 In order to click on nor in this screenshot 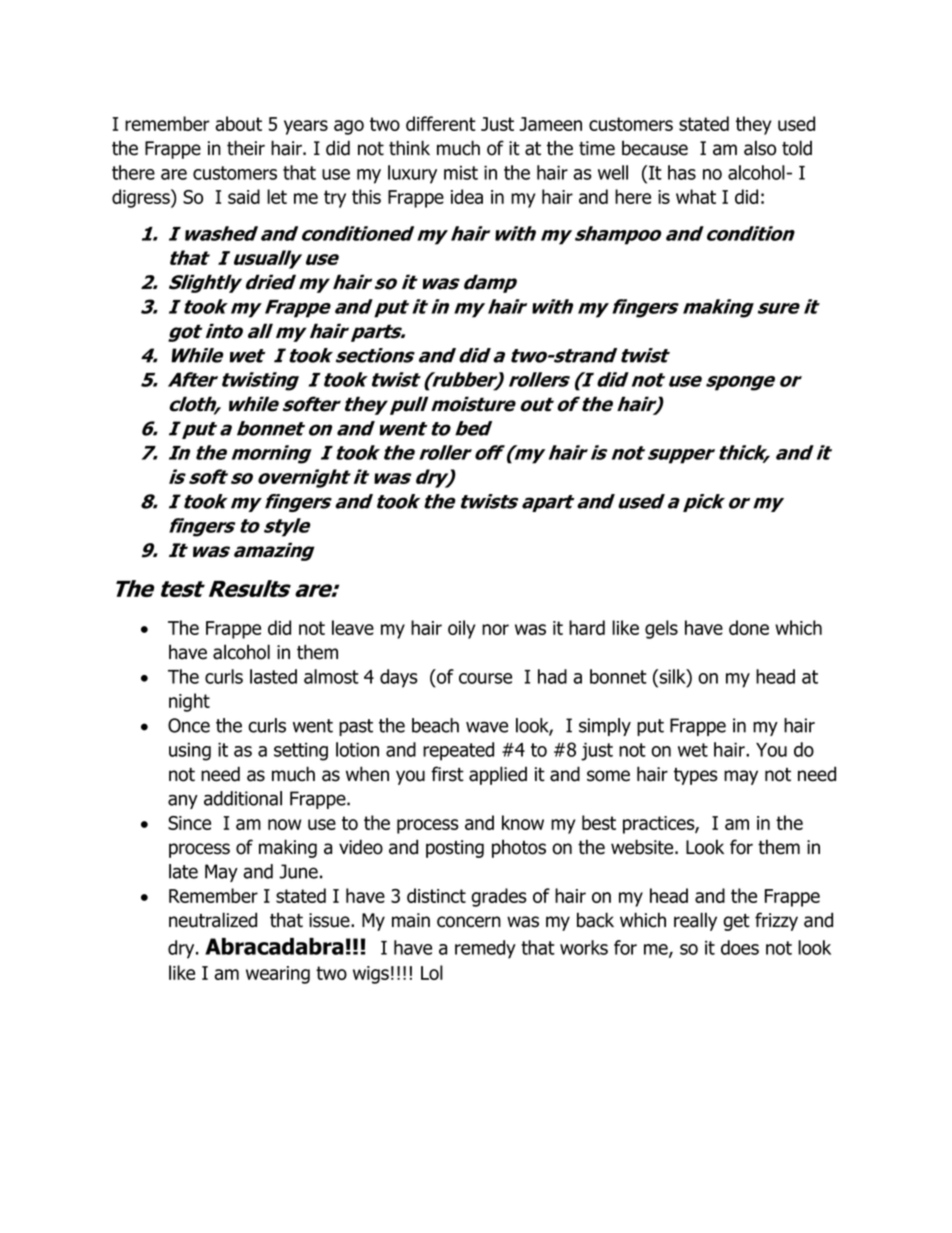, I will do `click(495, 629)`.
